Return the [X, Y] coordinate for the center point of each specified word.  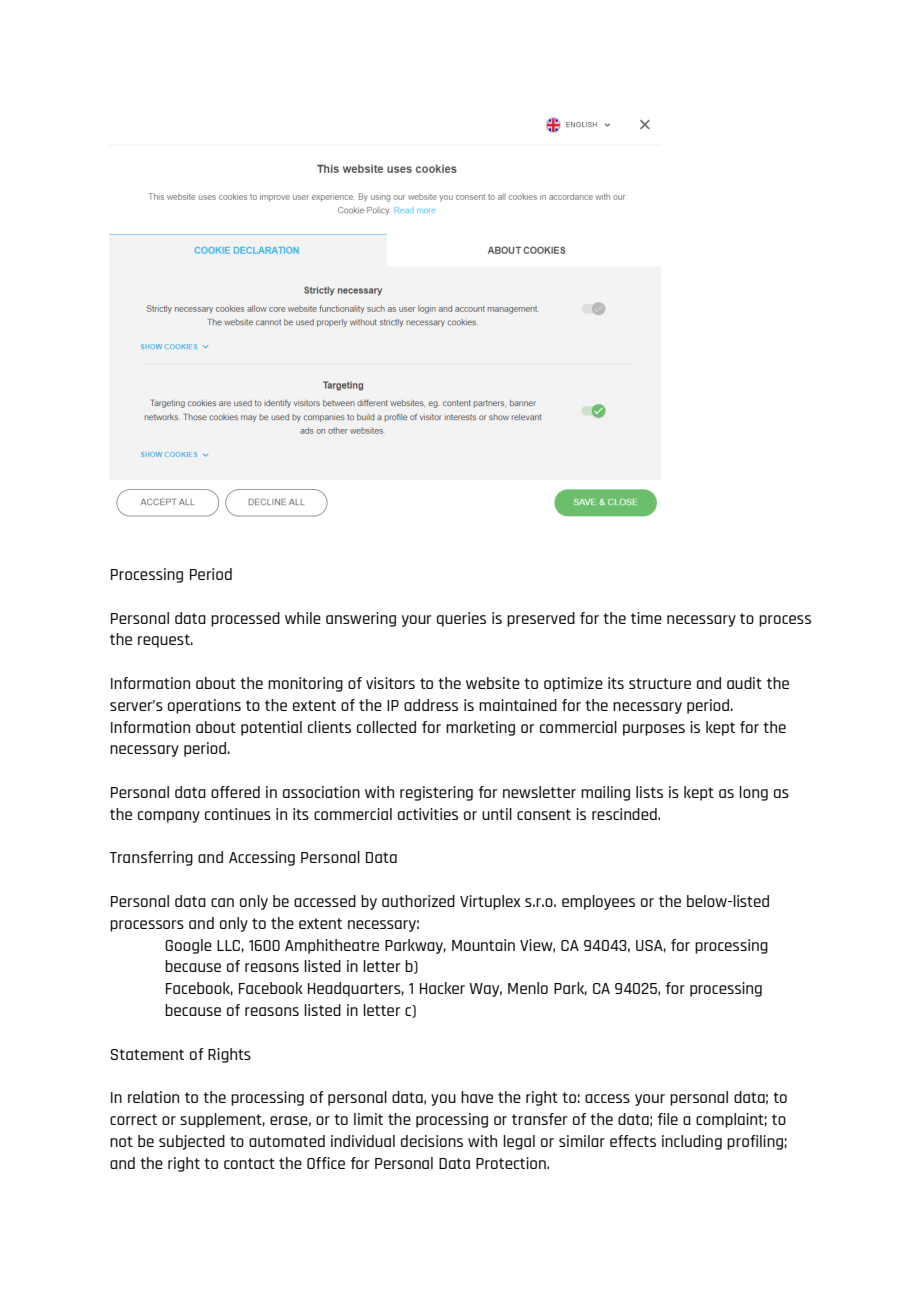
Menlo [528, 988]
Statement [147, 1054]
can [222, 902]
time [646, 618]
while [303, 618]
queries [461, 619]
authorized [418, 901]
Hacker [442, 988]
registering [436, 793]
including [692, 1142]
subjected [192, 1142]
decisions [432, 1141]
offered [235, 792]
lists [649, 792]
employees [598, 902]
